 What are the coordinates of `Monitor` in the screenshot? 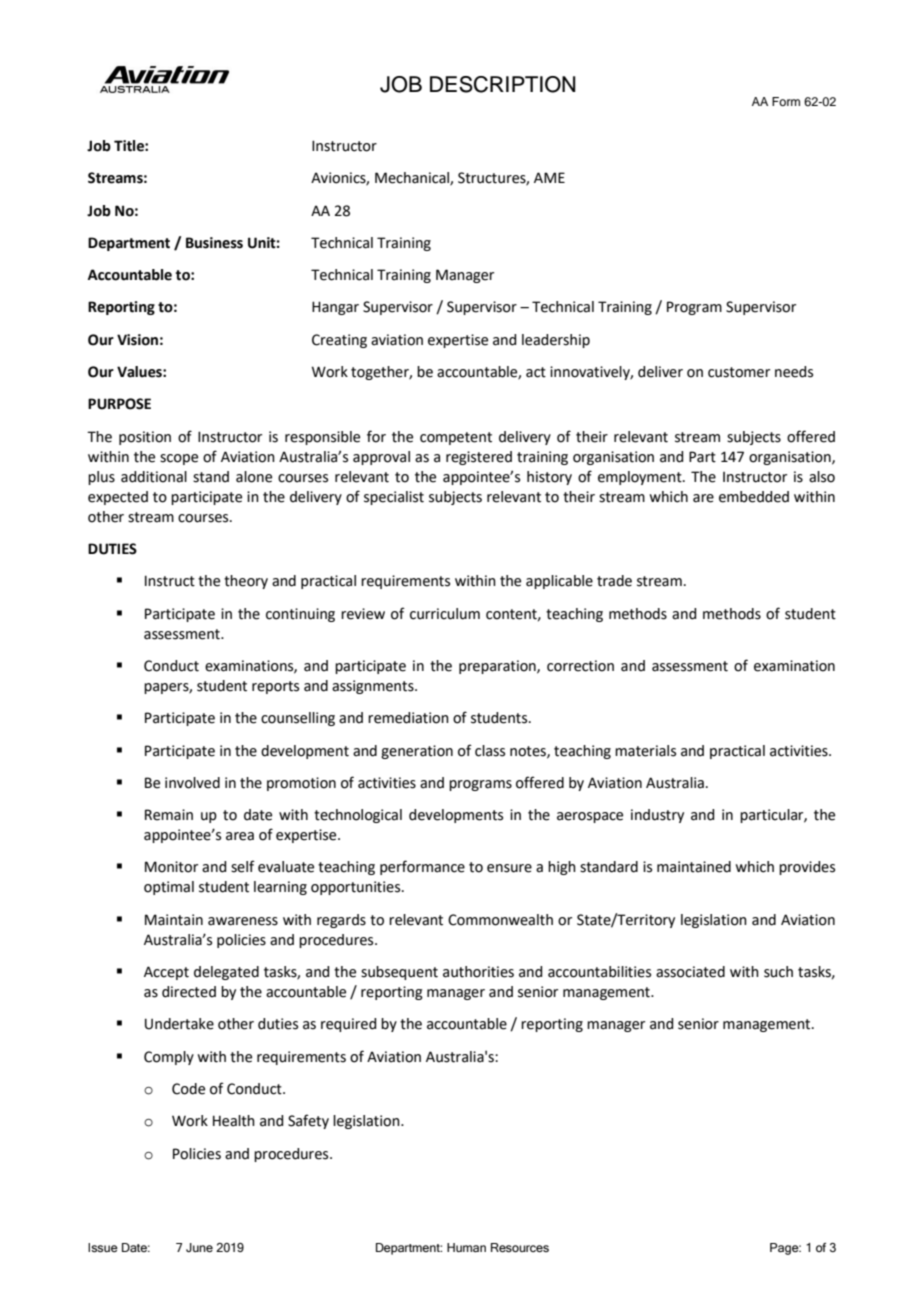 It's located at (171, 867).
